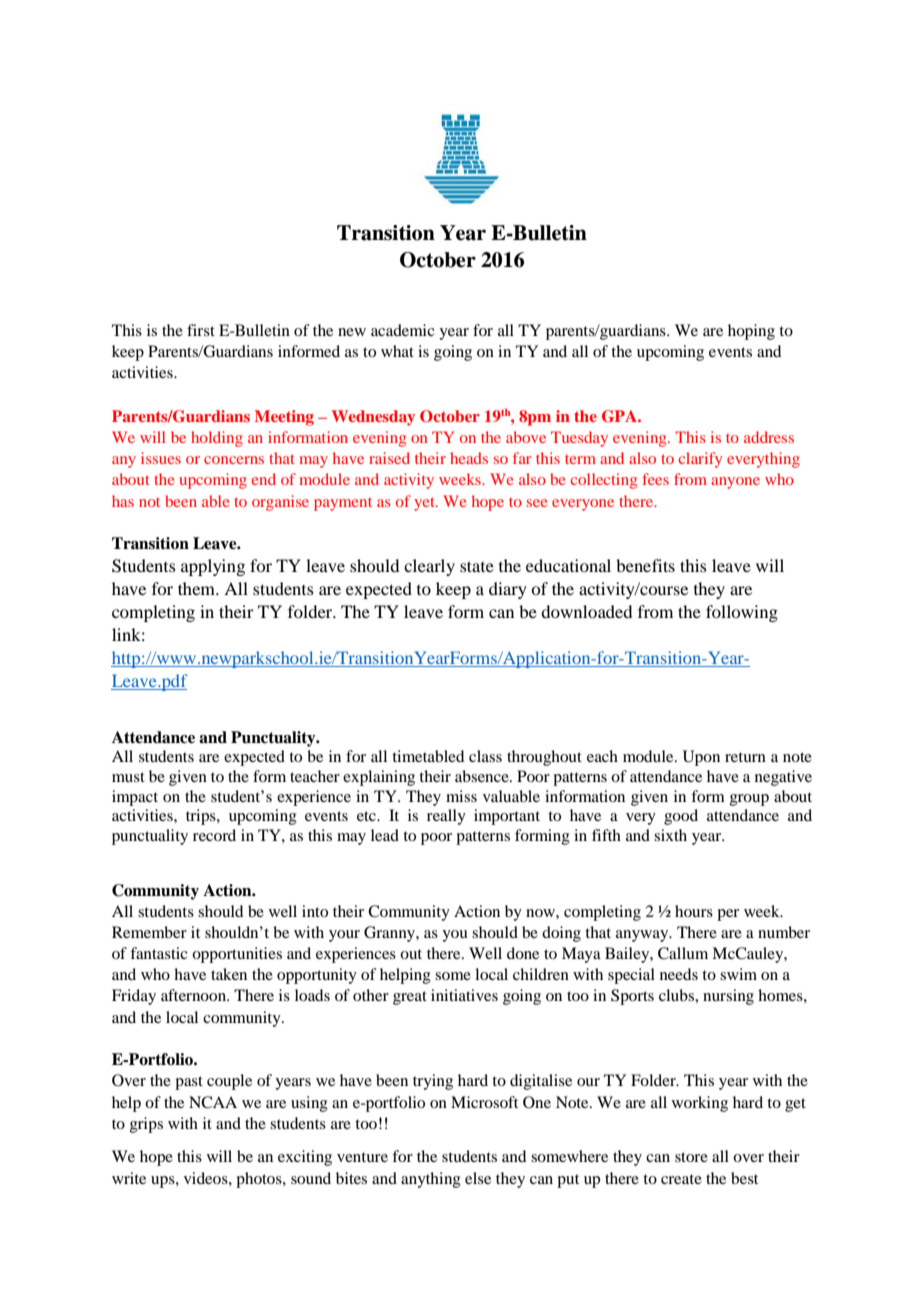 The width and height of the screenshot is (924, 1308). I want to click on class, so click(485, 756).
